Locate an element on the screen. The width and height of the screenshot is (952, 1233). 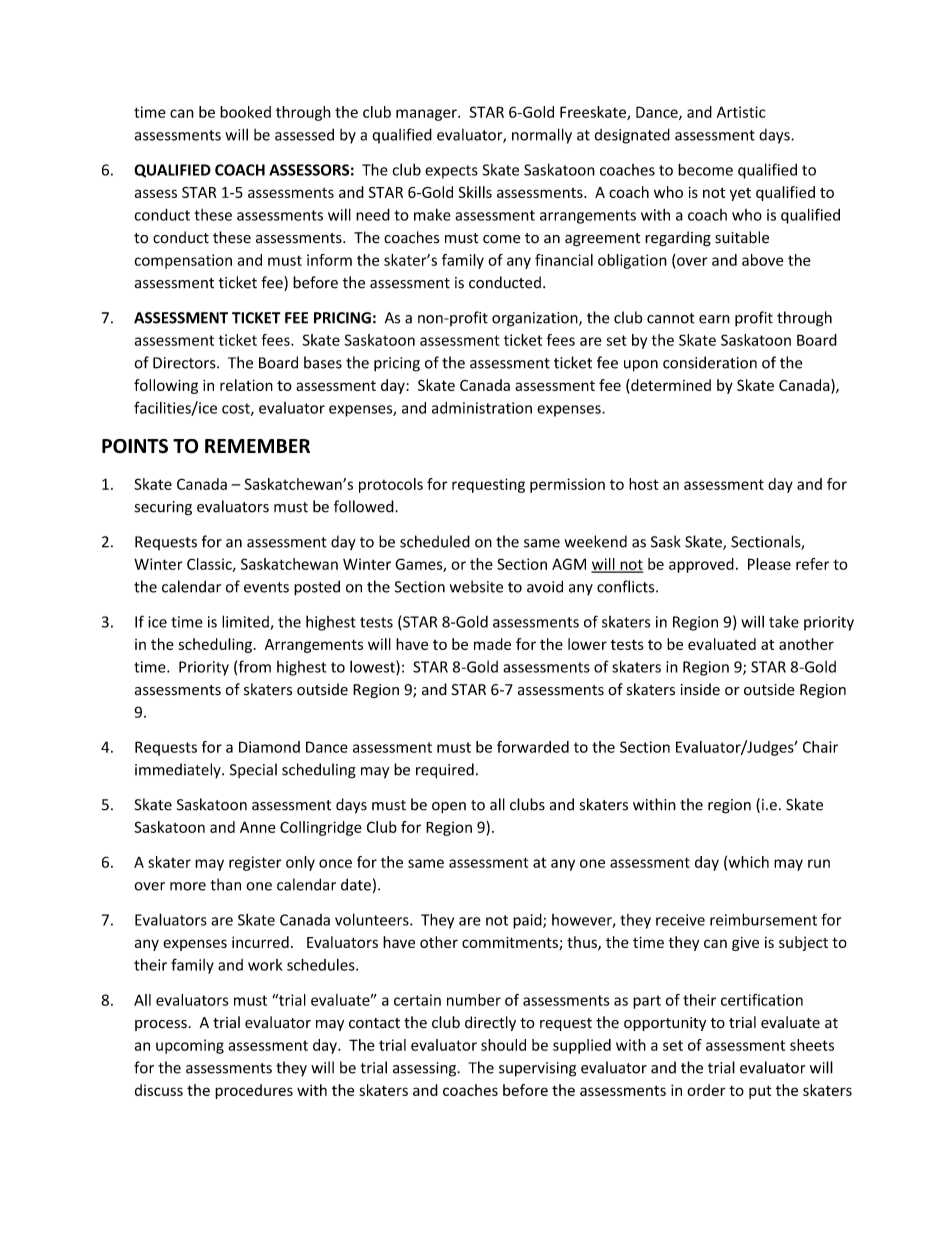
website is located at coordinates (476, 586).
